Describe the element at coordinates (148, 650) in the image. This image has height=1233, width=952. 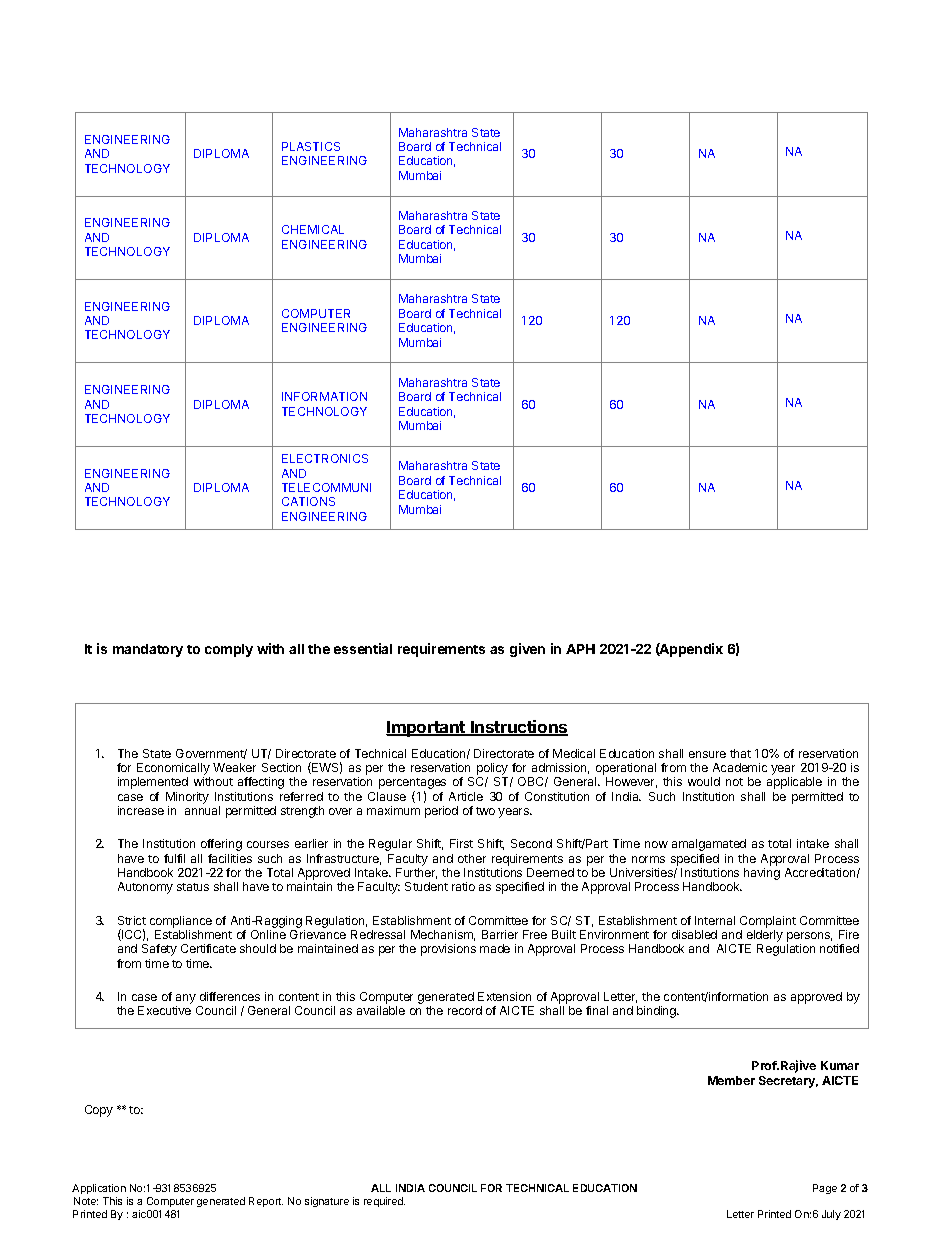
I see `mandatory` at that location.
